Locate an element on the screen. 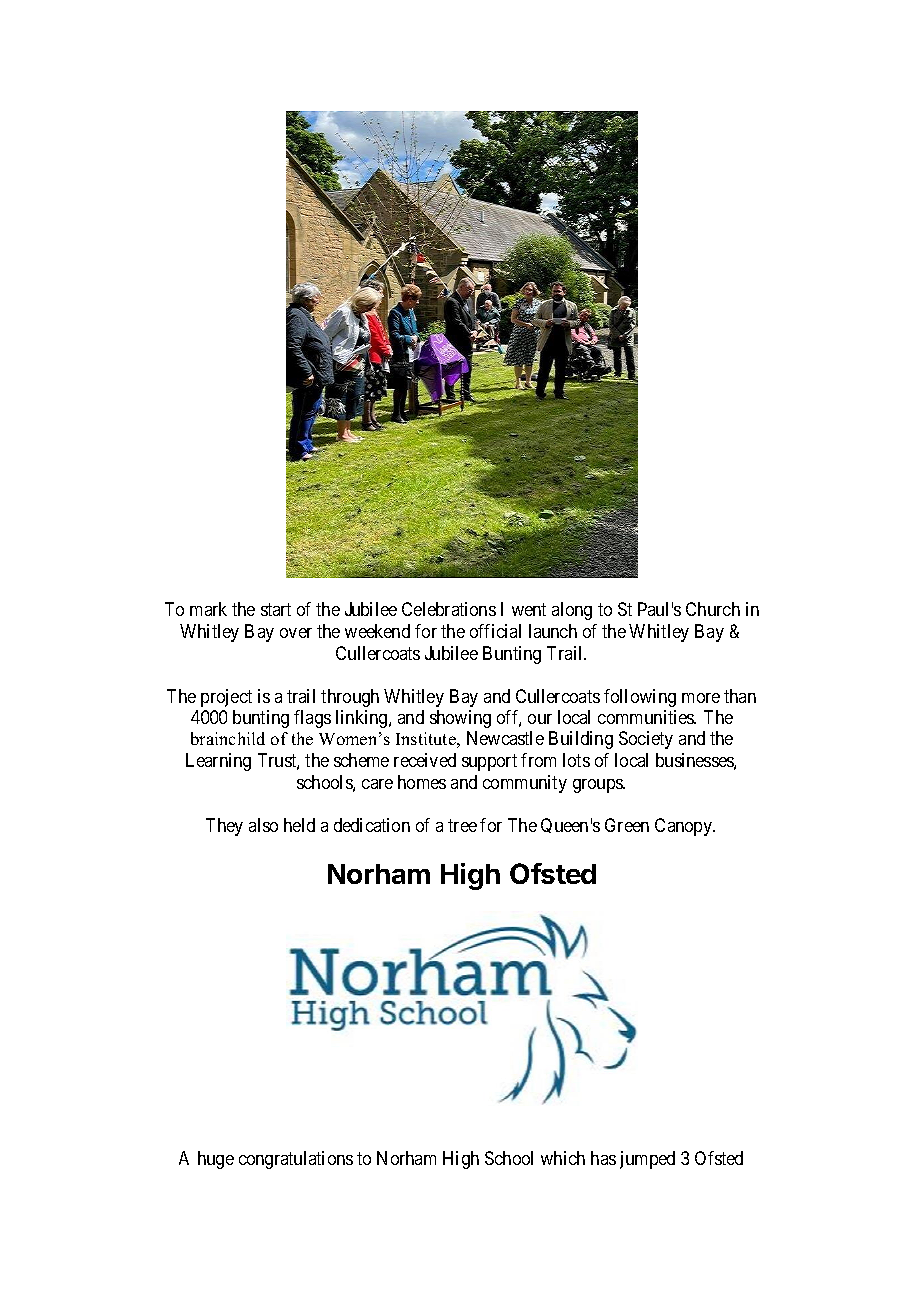 The image size is (924, 1308). flags is located at coordinates (312, 719).
